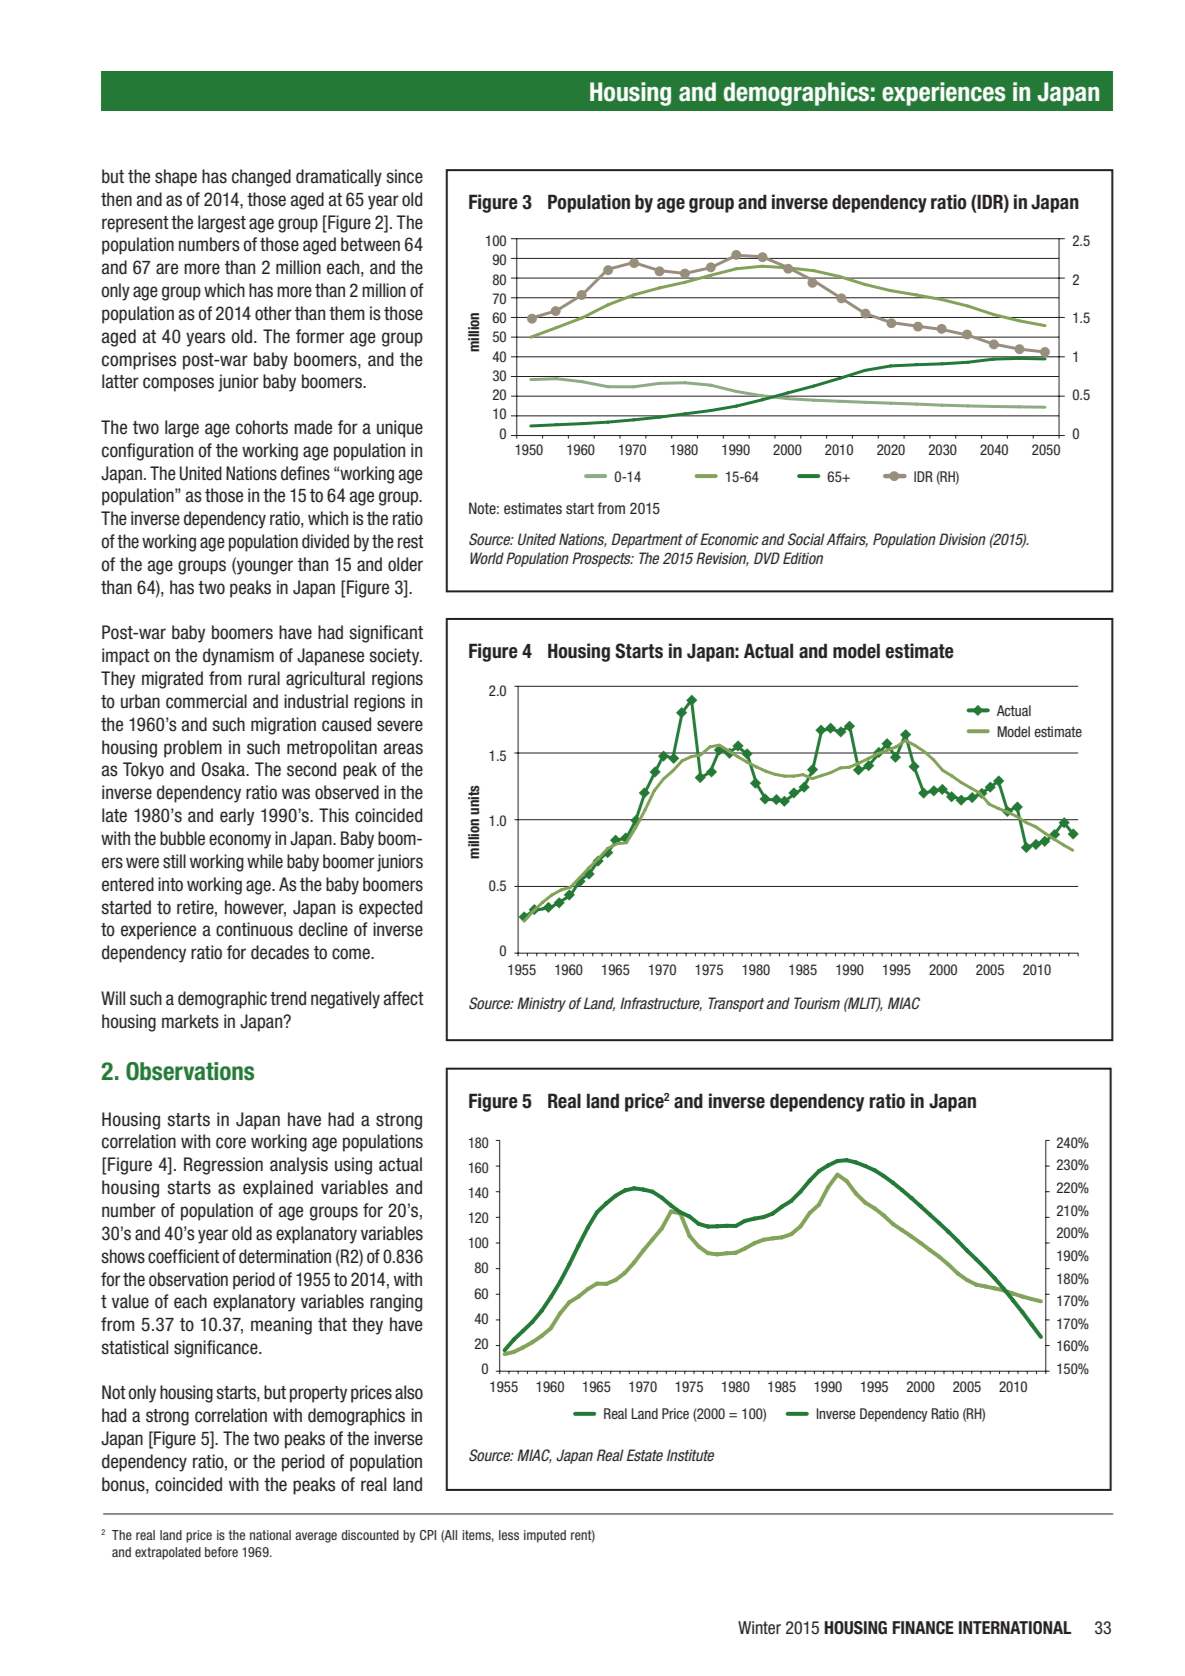  I want to click on Social, so click(806, 539).
